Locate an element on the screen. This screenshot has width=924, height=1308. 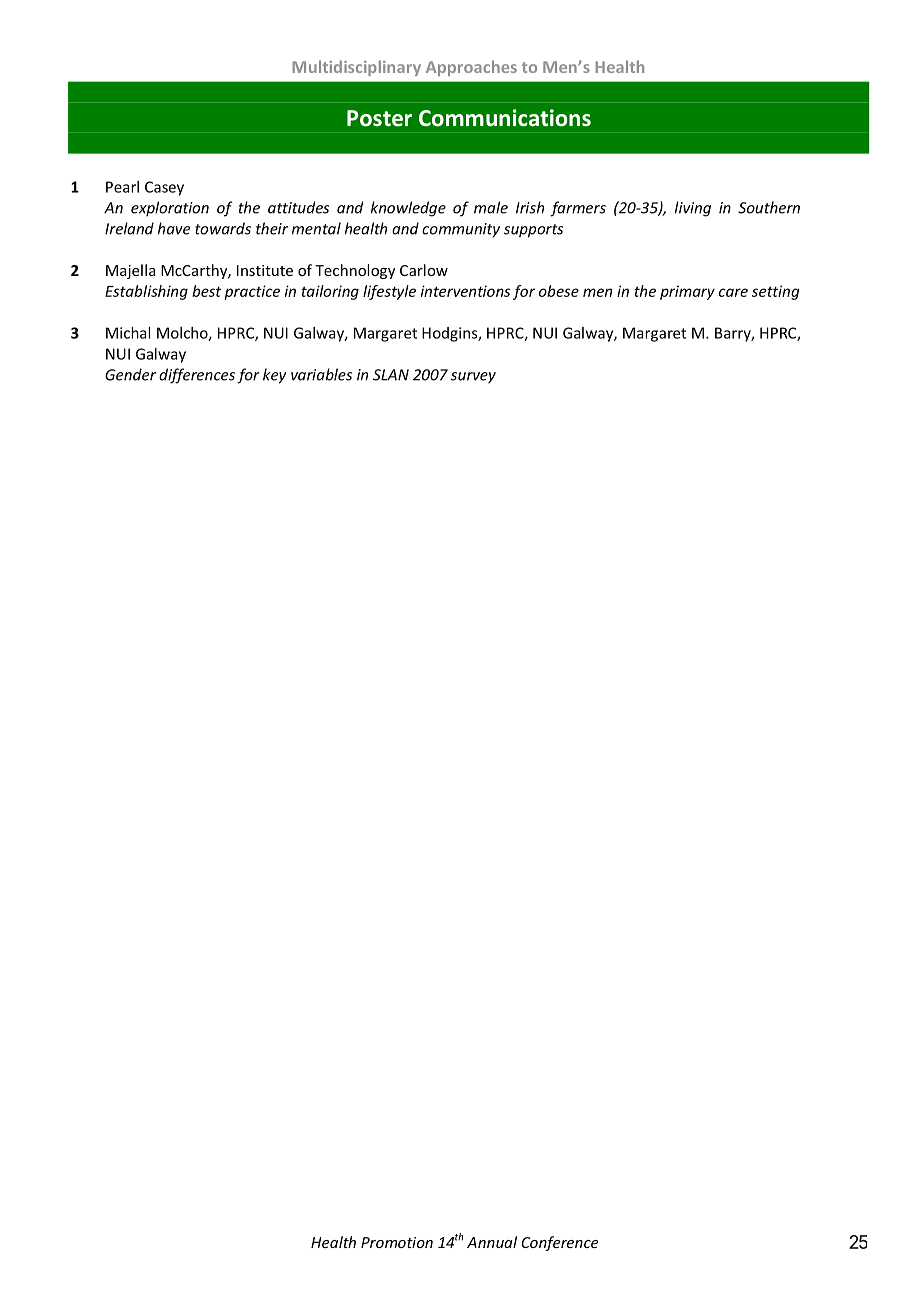
Conference is located at coordinates (559, 1243).
